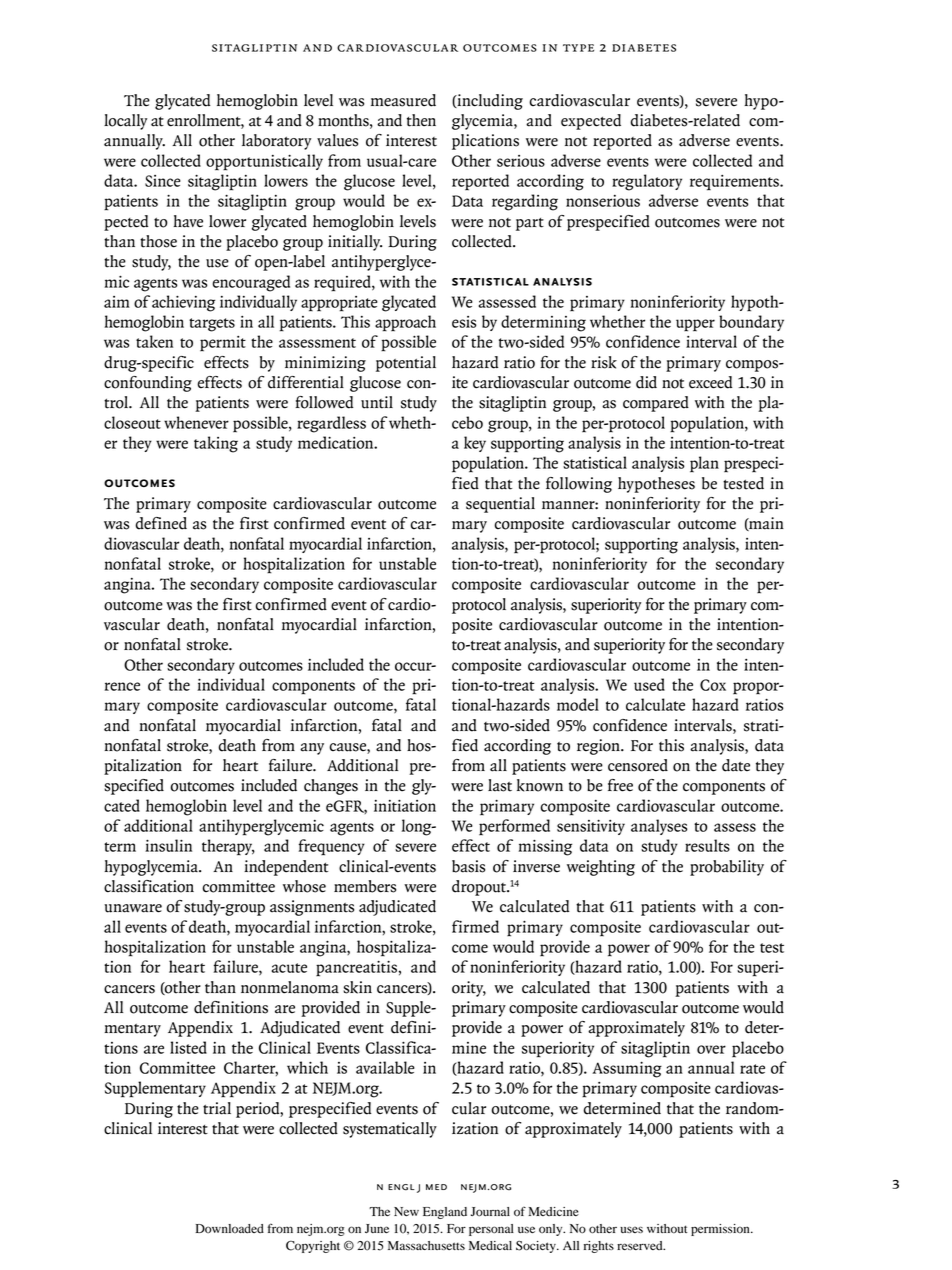 This document has width=952, height=1270. Describe the element at coordinates (125, 122) in the document. I see `locally` at that location.
